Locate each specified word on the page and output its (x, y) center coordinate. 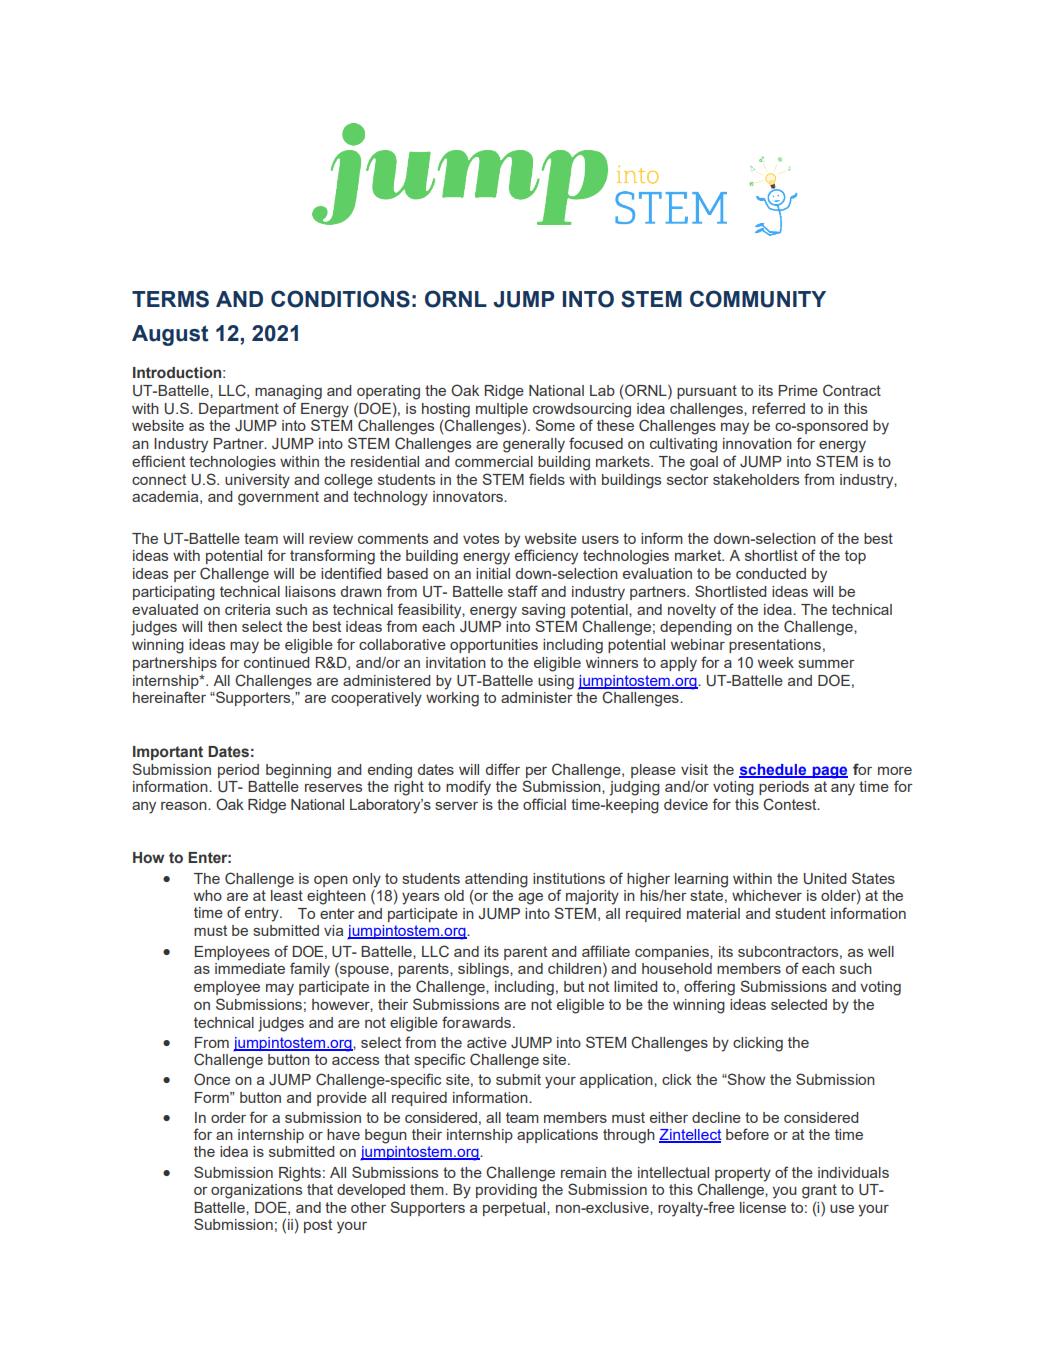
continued (276, 662)
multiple (502, 410)
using (556, 682)
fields (547, 479)
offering (709, 988)
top (855, 557)
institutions (569, 878)
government (278, 498)
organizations (256, 1191)
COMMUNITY (758, 299)
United (825, 879)
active (487, 1042)
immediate (250, 968)
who (208, 895)
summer (826, 664)
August (170, 335)
